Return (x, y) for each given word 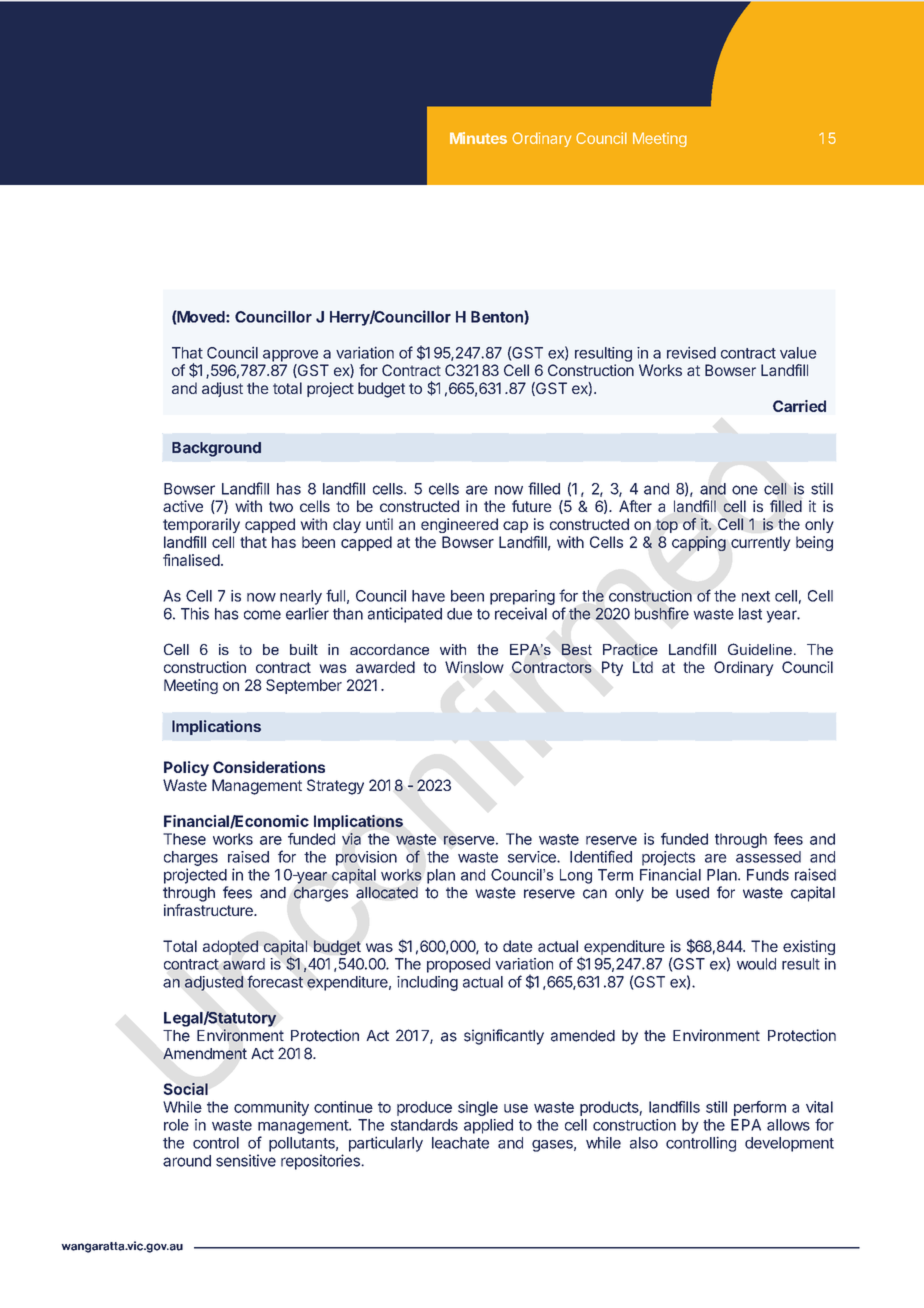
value (798, 353)
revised (691, 353)
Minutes (478, 138)
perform (760, 1108)
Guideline (760, 649)
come (262, 615)
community (271, 1108)
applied (488, 1126)
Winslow (474, 667)
